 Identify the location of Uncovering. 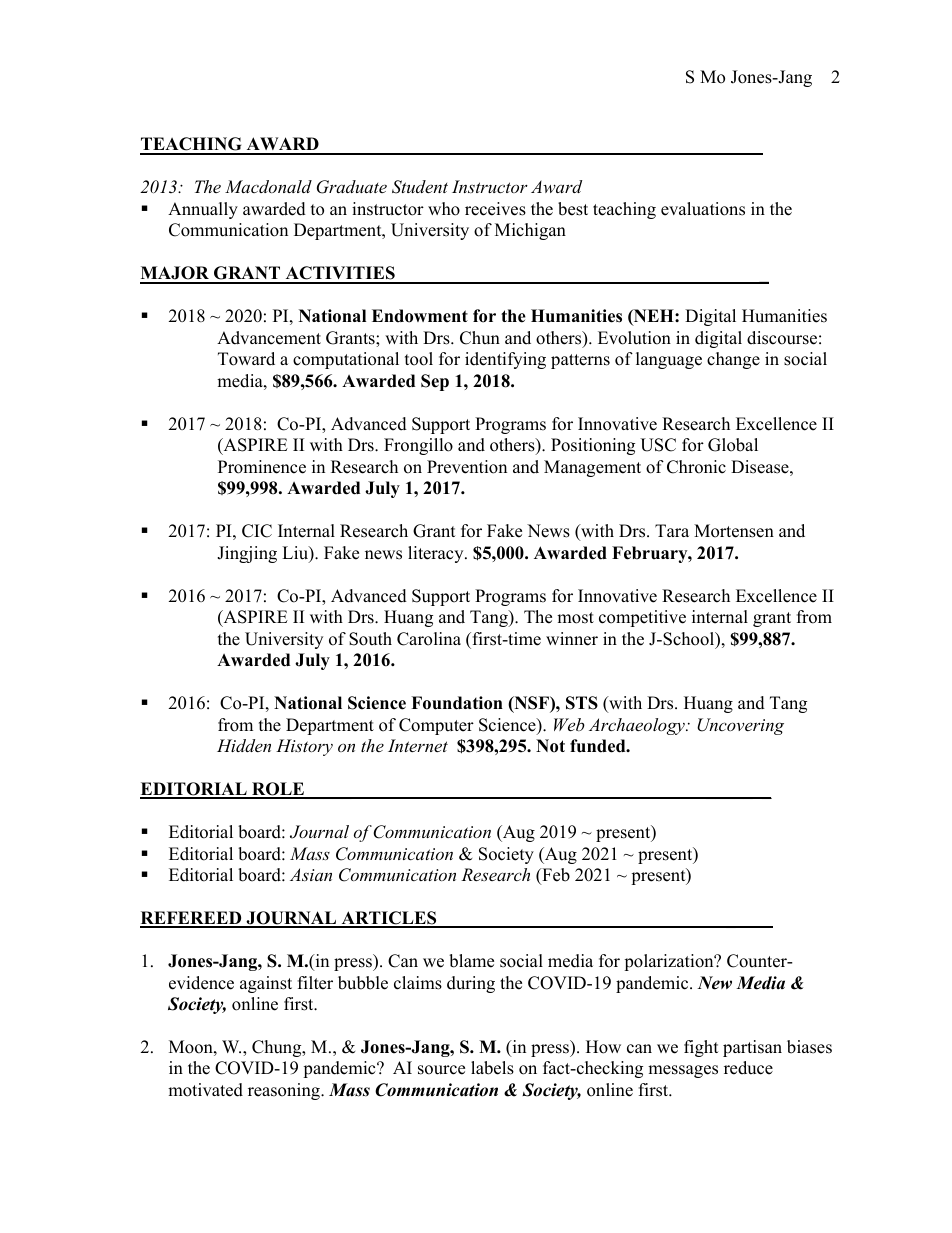
(740, 726).
